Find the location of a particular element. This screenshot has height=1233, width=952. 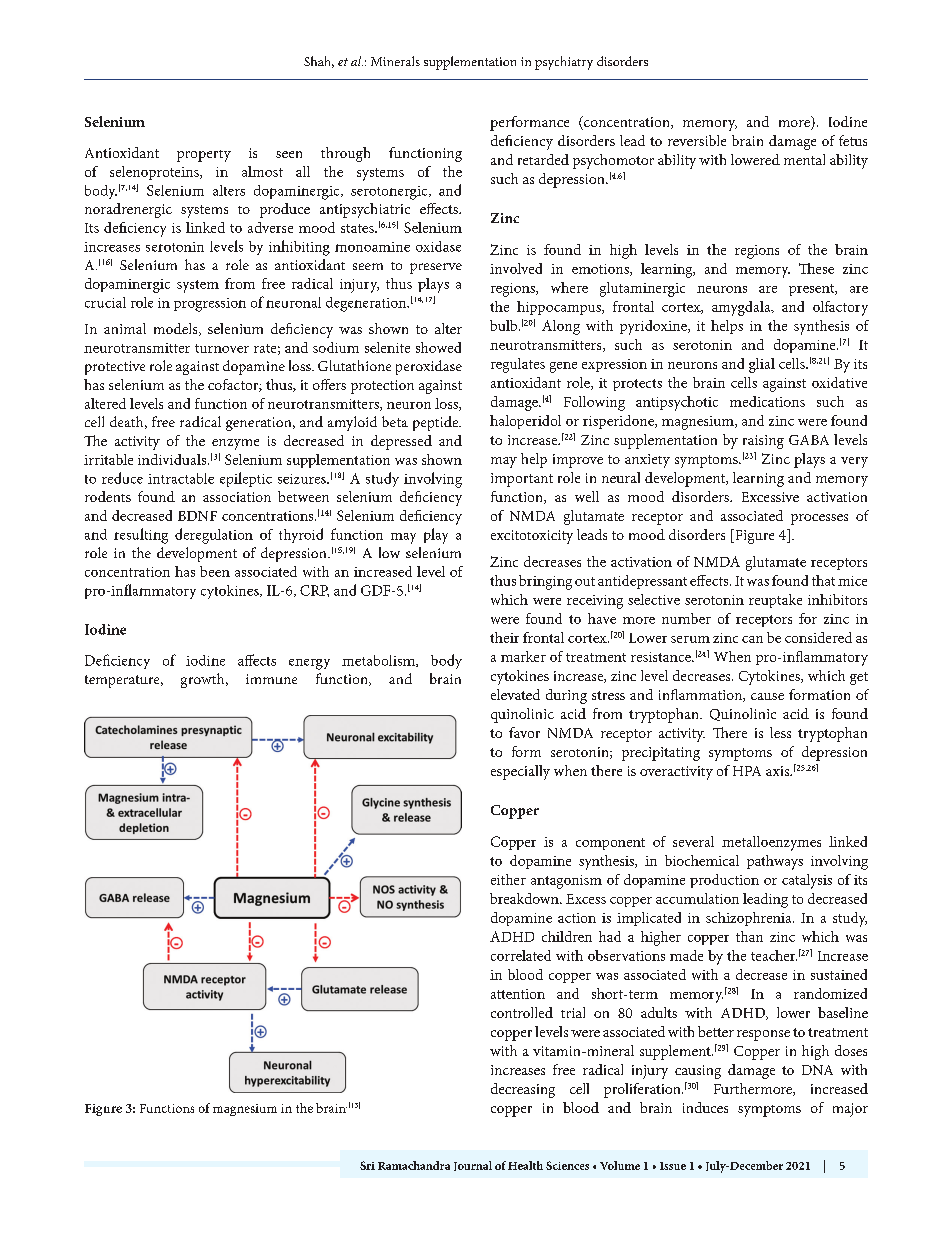

amygdala is located at coordinates (742, 308).
